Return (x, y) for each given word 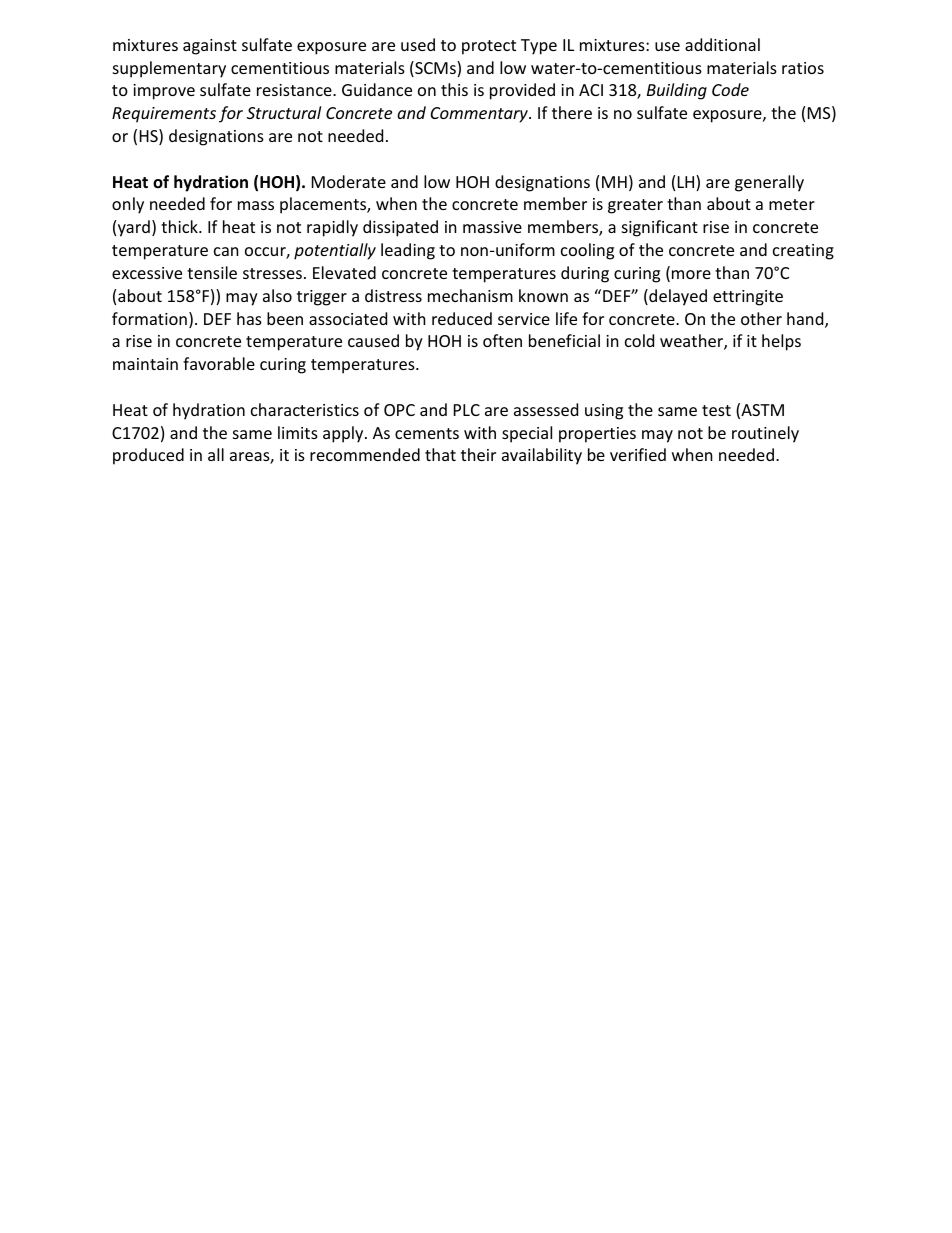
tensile (212, 272)
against (210, 47)
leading (408, 251)
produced (148, 456)
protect (489, 47)
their (478, 454)
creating (803, 252)
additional (722, 44)
